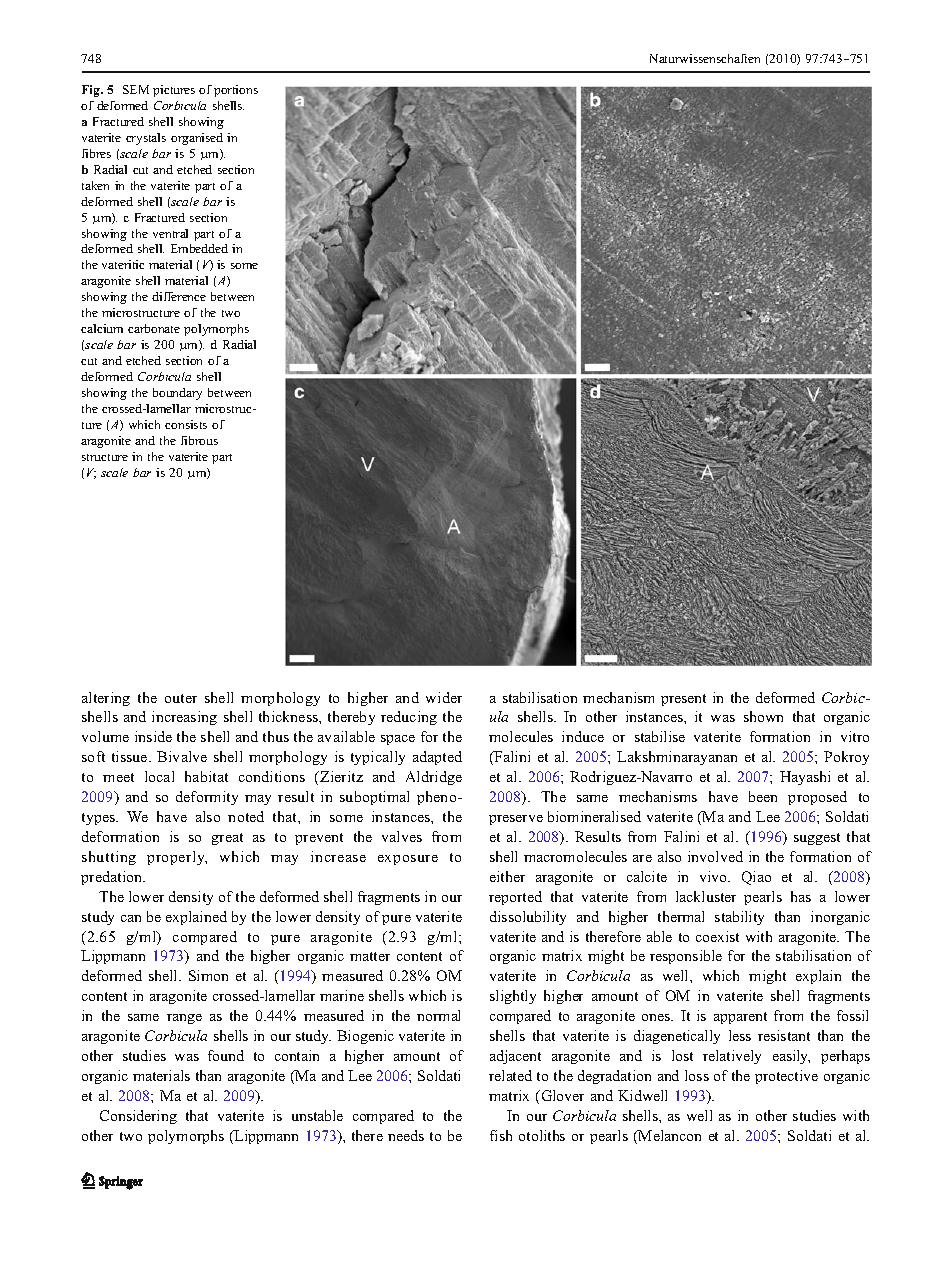  Describe the element at coordinates (444, 697) in the screenshot. I see `wider` at that location.
